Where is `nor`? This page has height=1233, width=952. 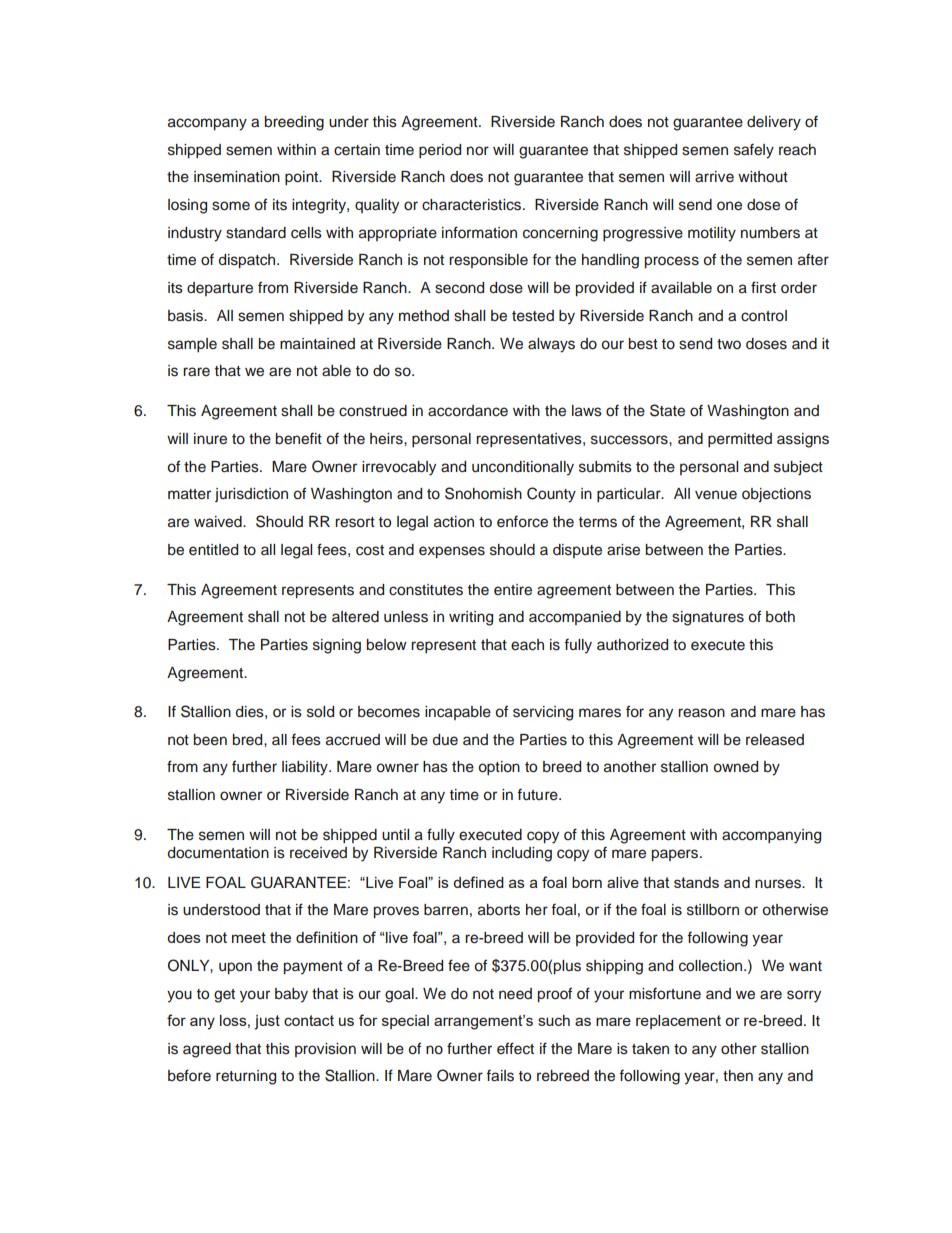 nor is located at coordinates (478, 151).
